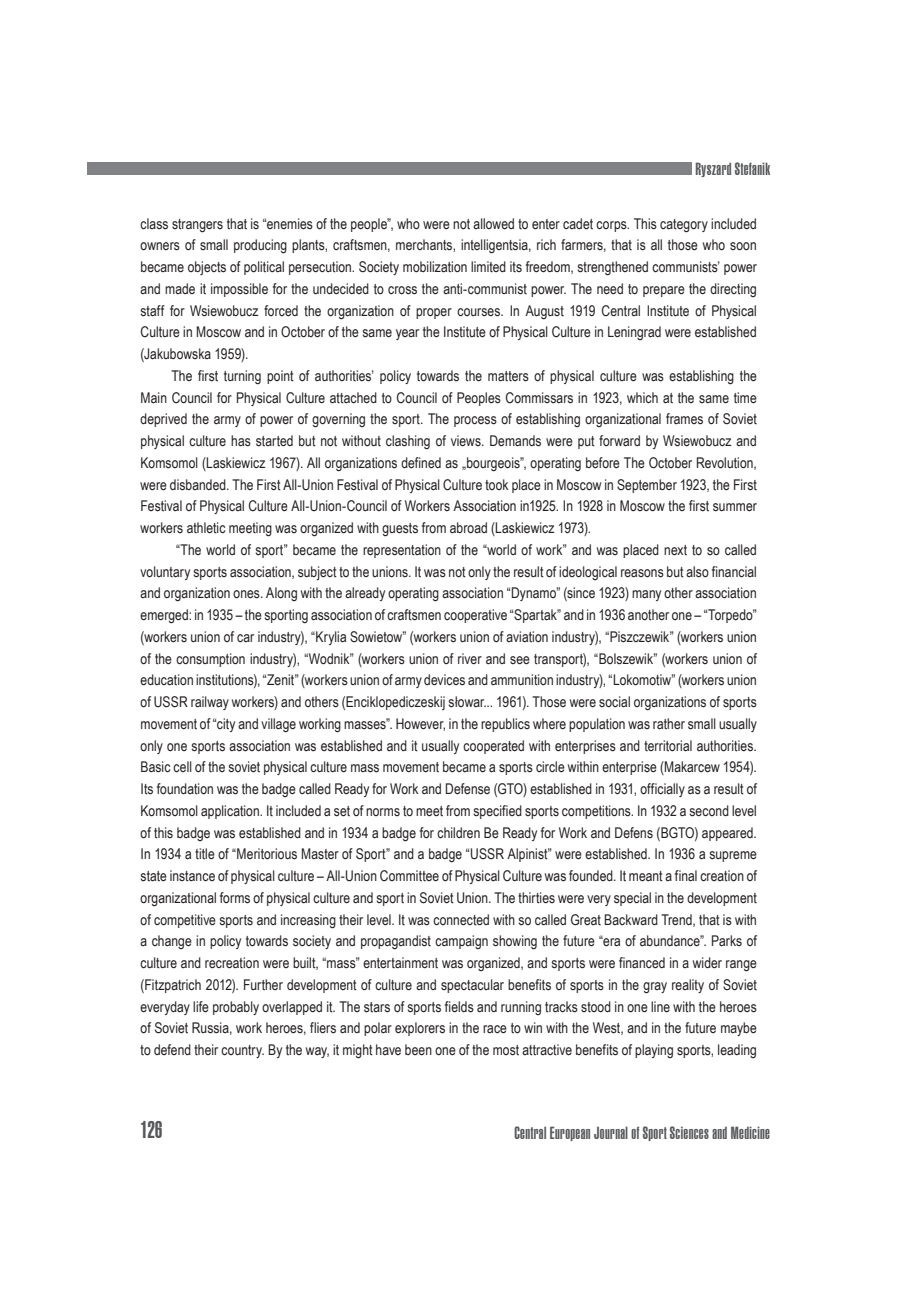 The height and width of the document is (1308, 924). I want to click on final, so click(686, 876).
